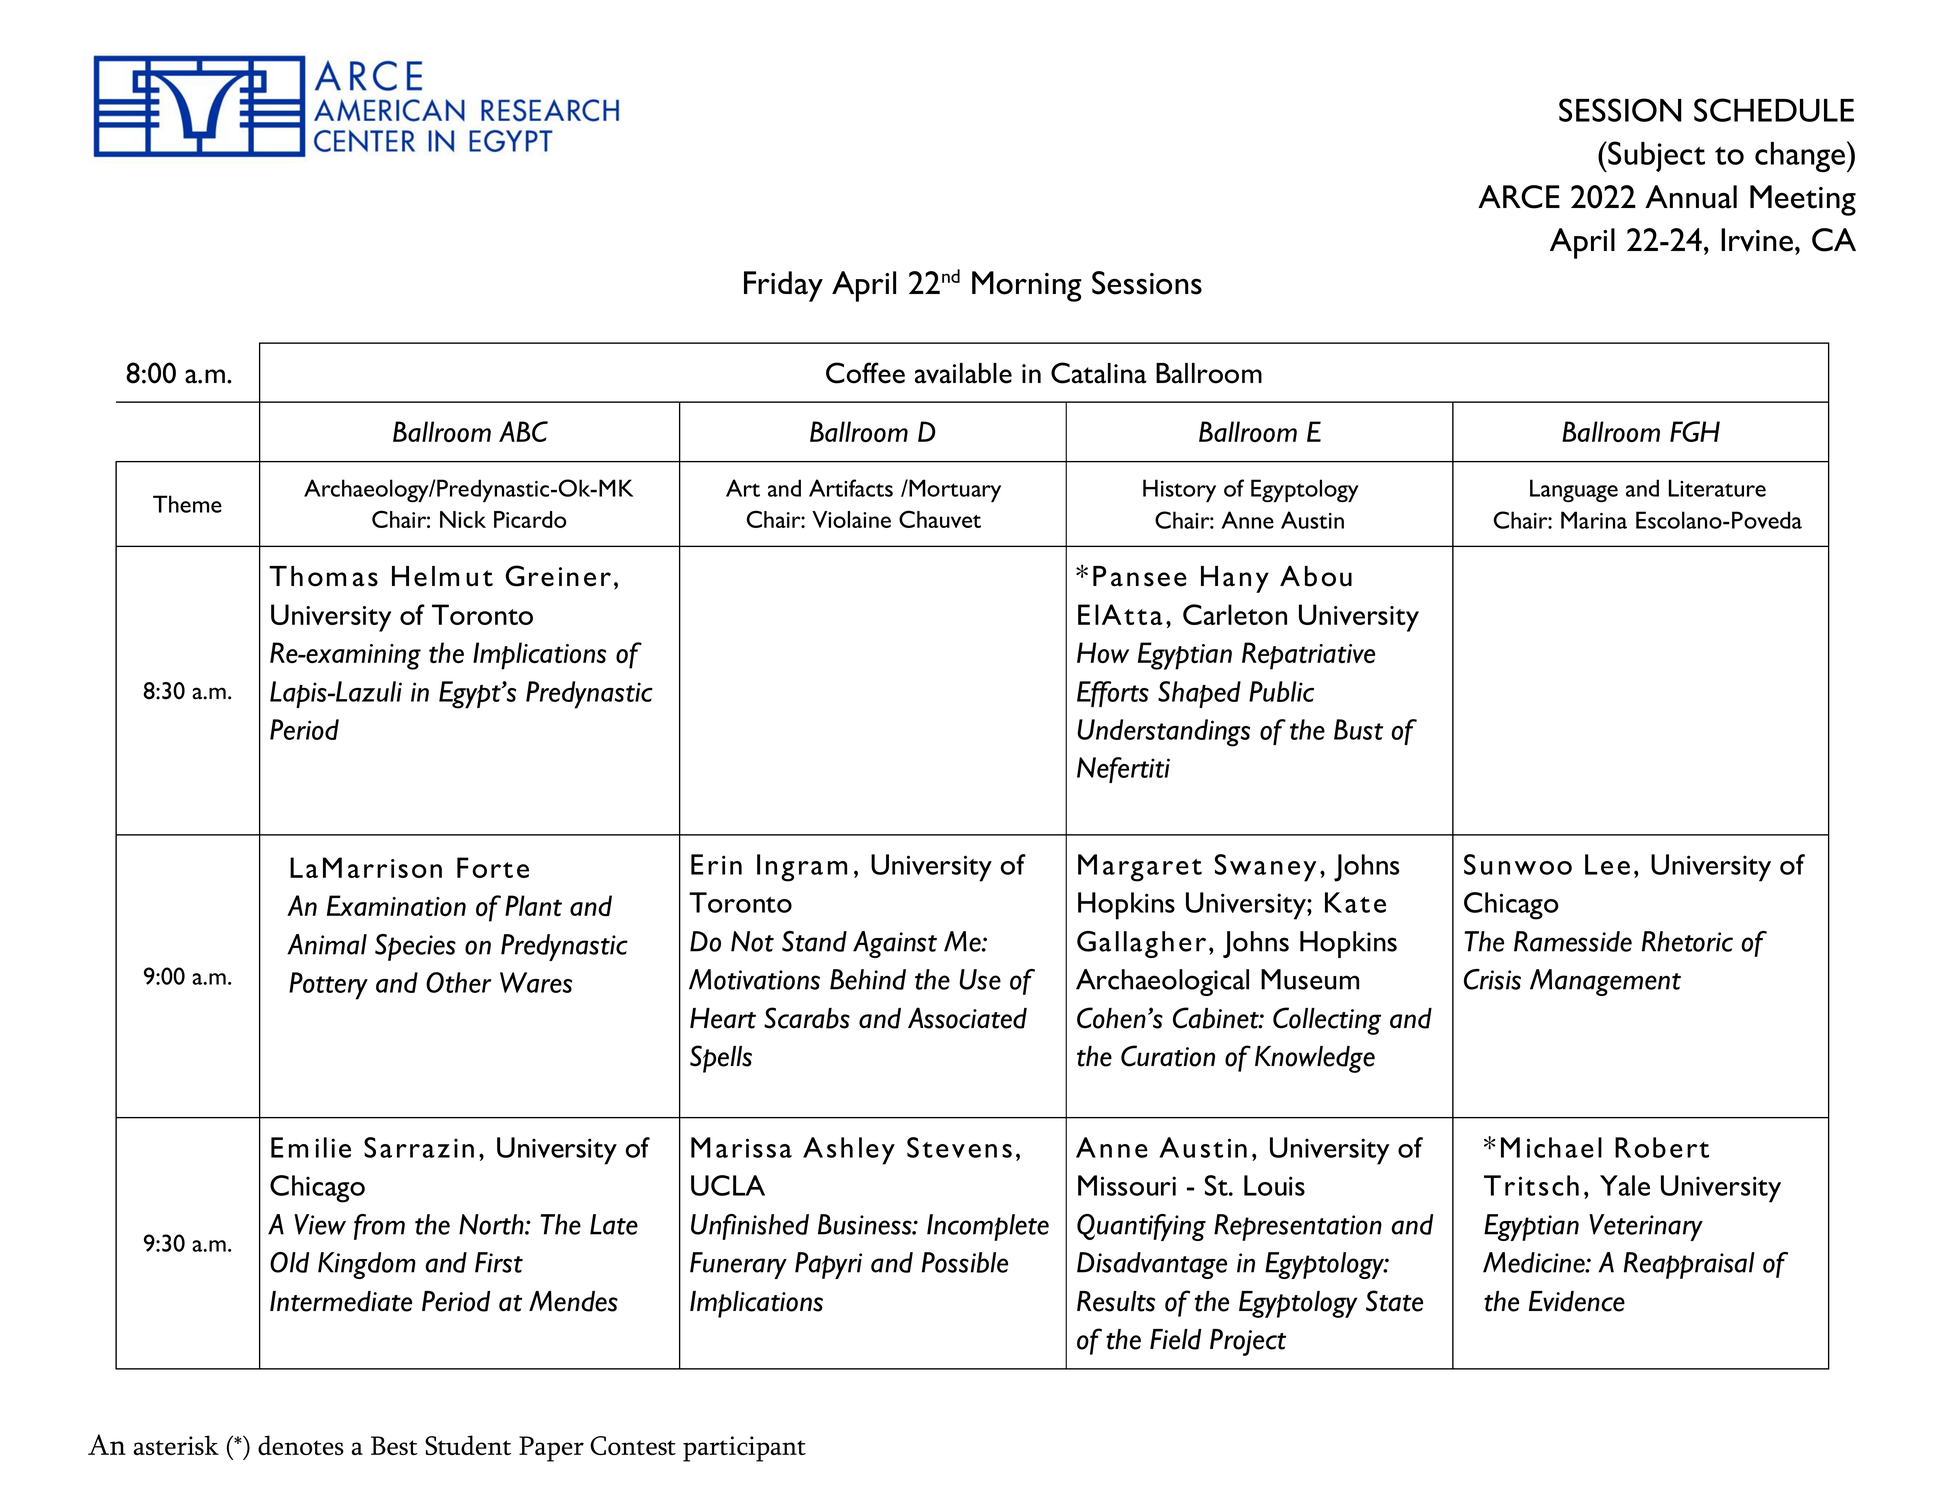 This screenshot has width=1944, height=1502. I want to click on Chauvet, so click(940, 519).
